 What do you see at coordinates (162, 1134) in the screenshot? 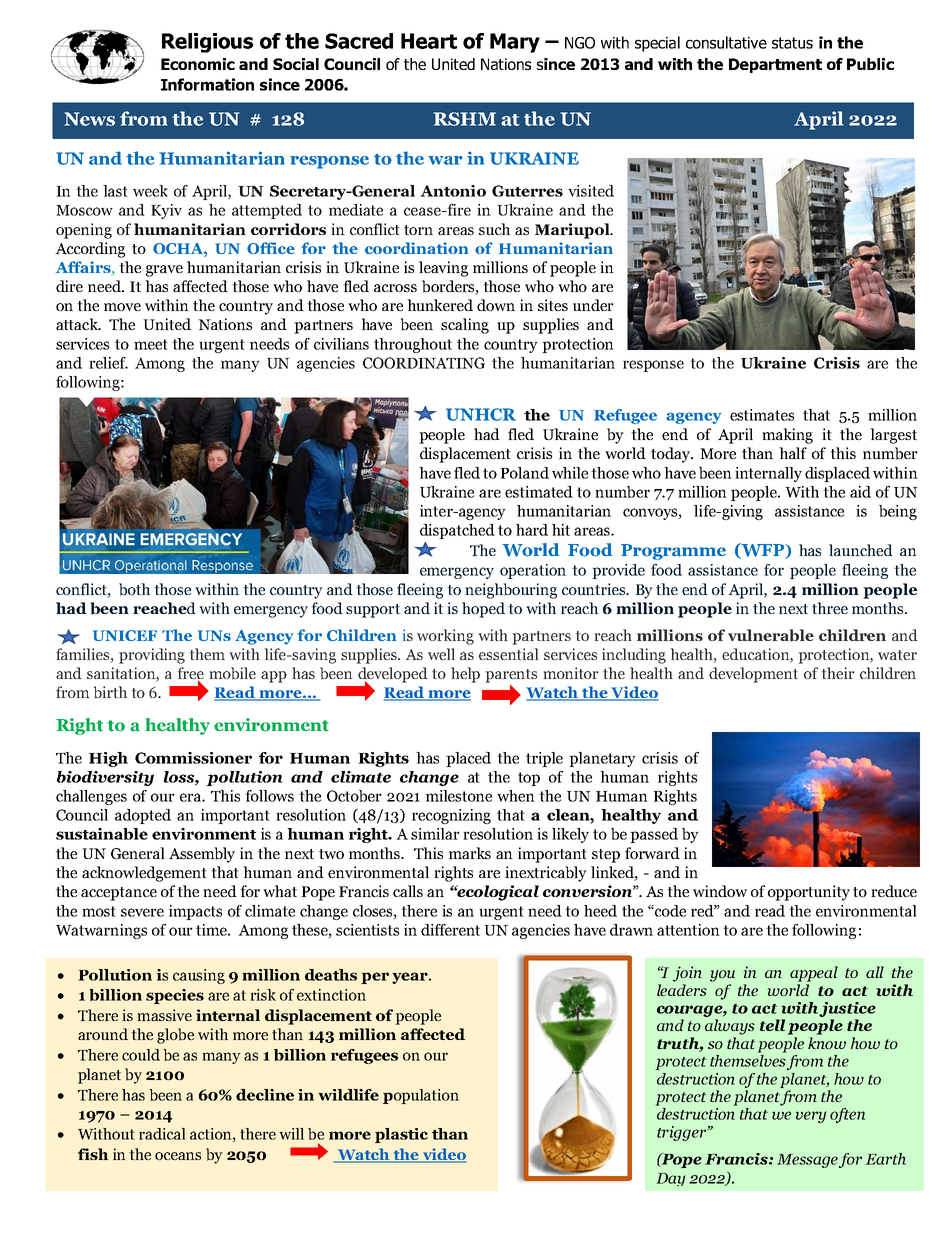
I see `radical` at bounding box center [162, 1134].
